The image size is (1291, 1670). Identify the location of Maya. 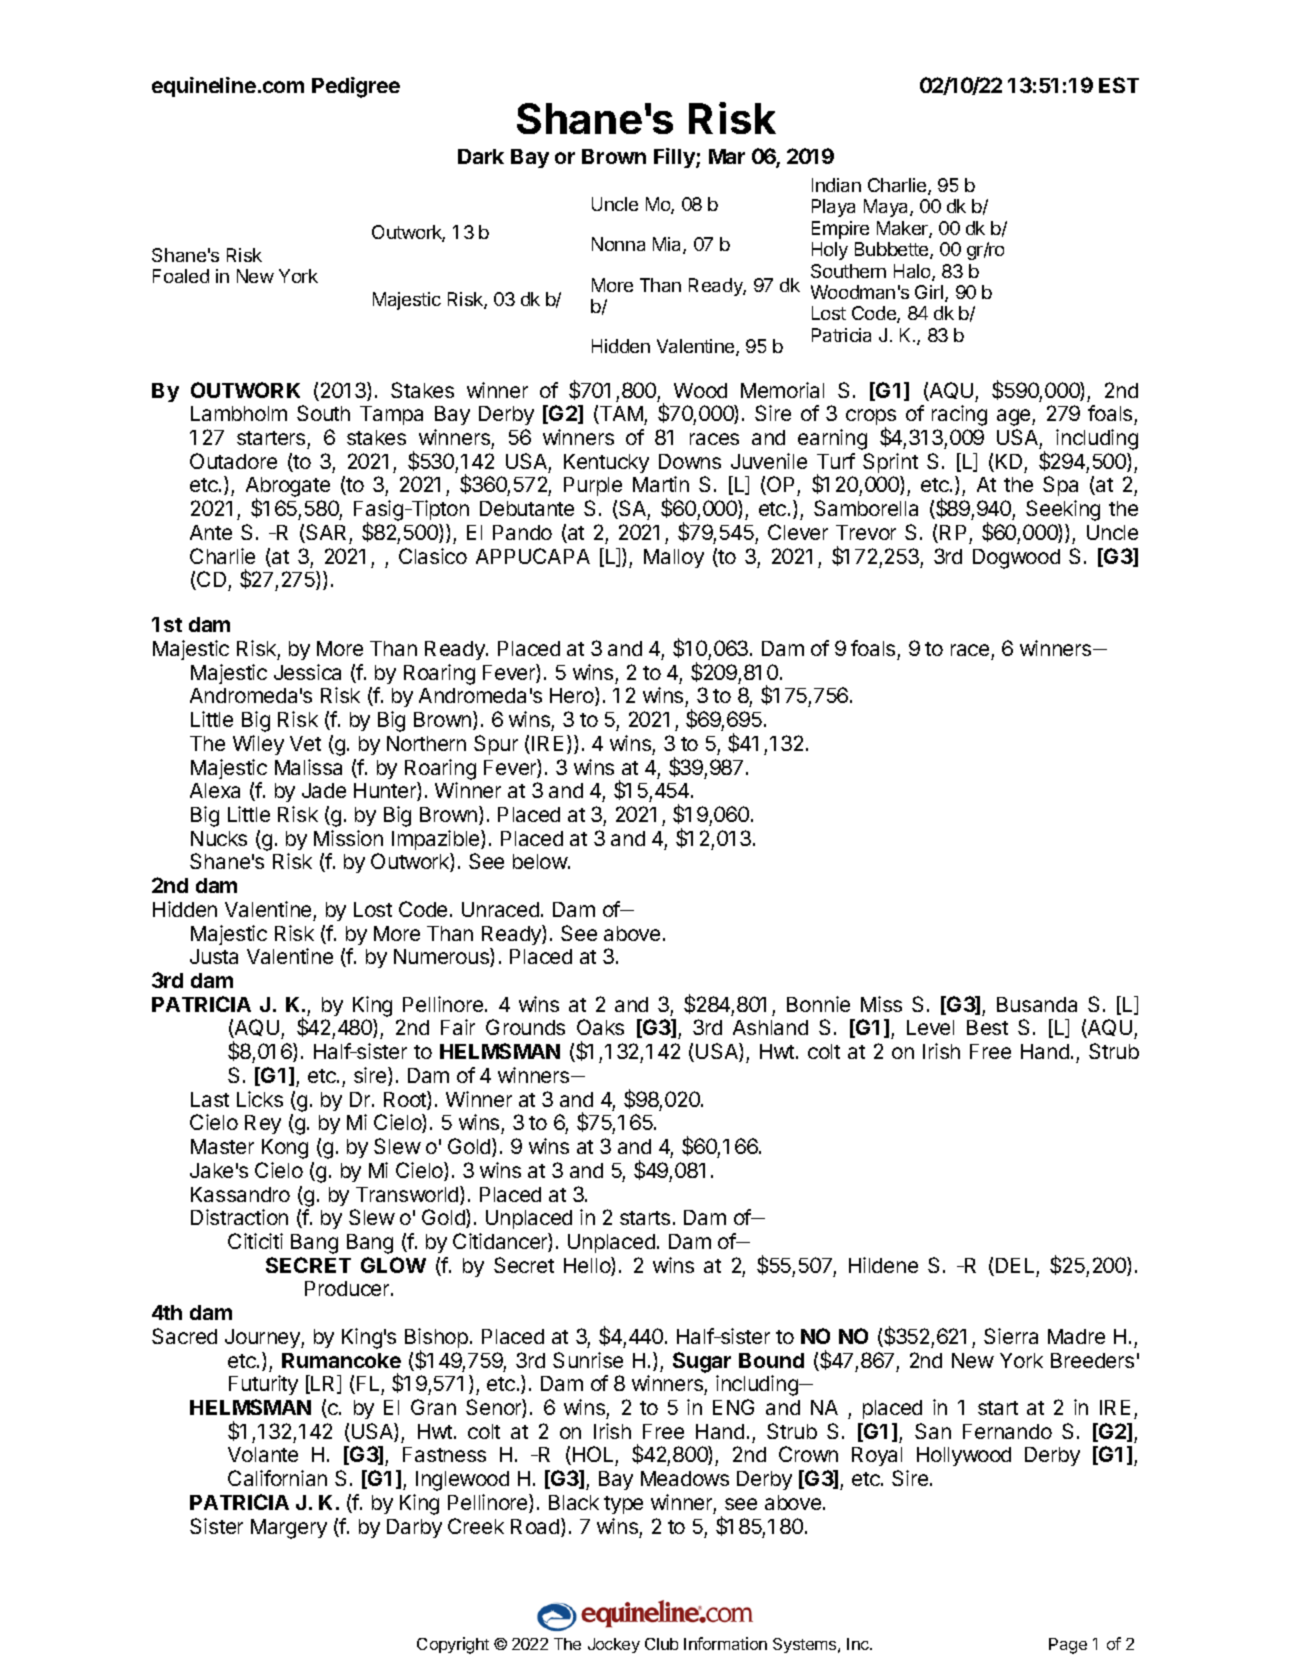
(887, 208).
